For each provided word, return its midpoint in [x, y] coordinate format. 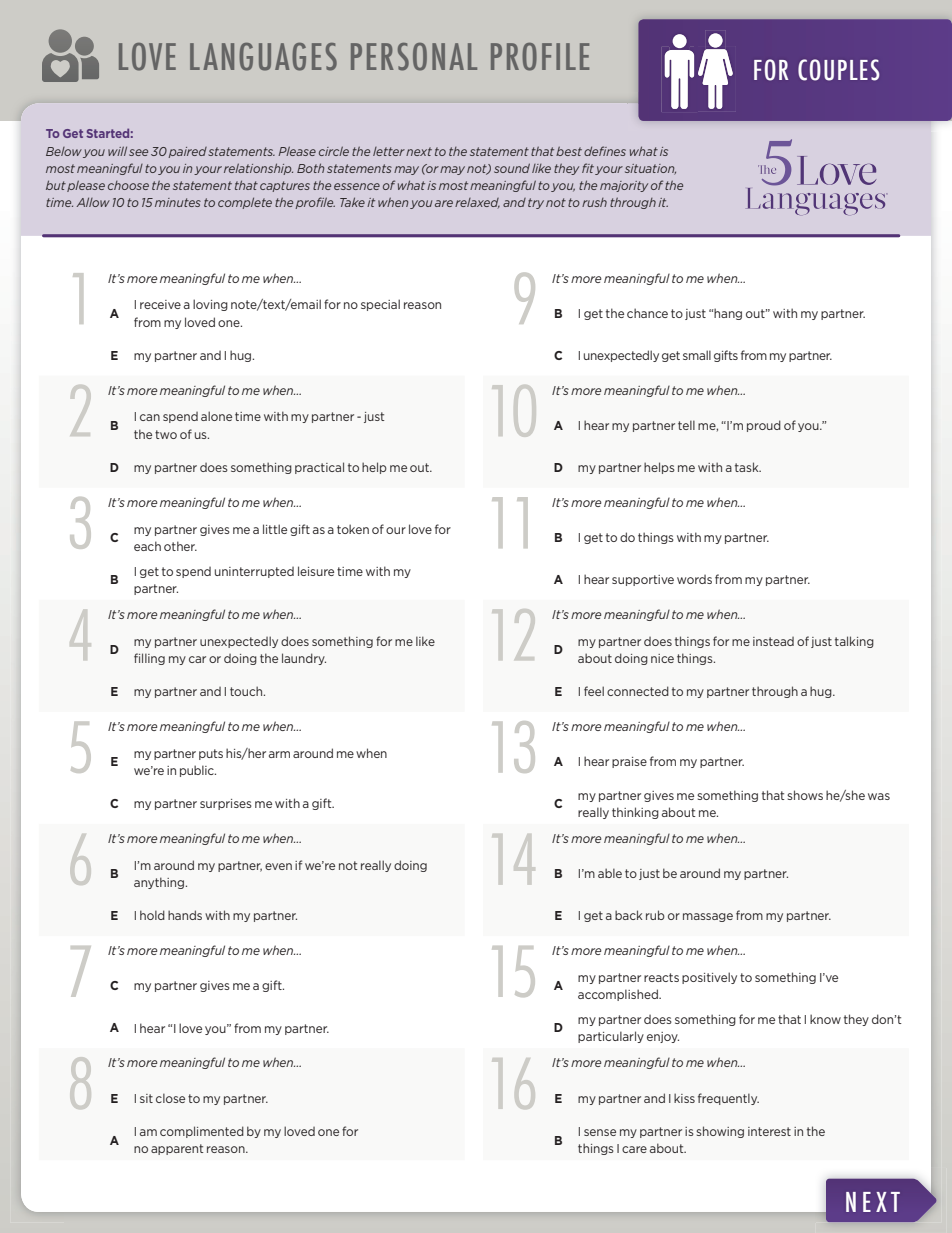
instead [773, 641]
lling [153, 659]
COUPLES [838, 70]
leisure [316, 571]
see [138, 152]
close [170, 1098]
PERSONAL [414, 57]
